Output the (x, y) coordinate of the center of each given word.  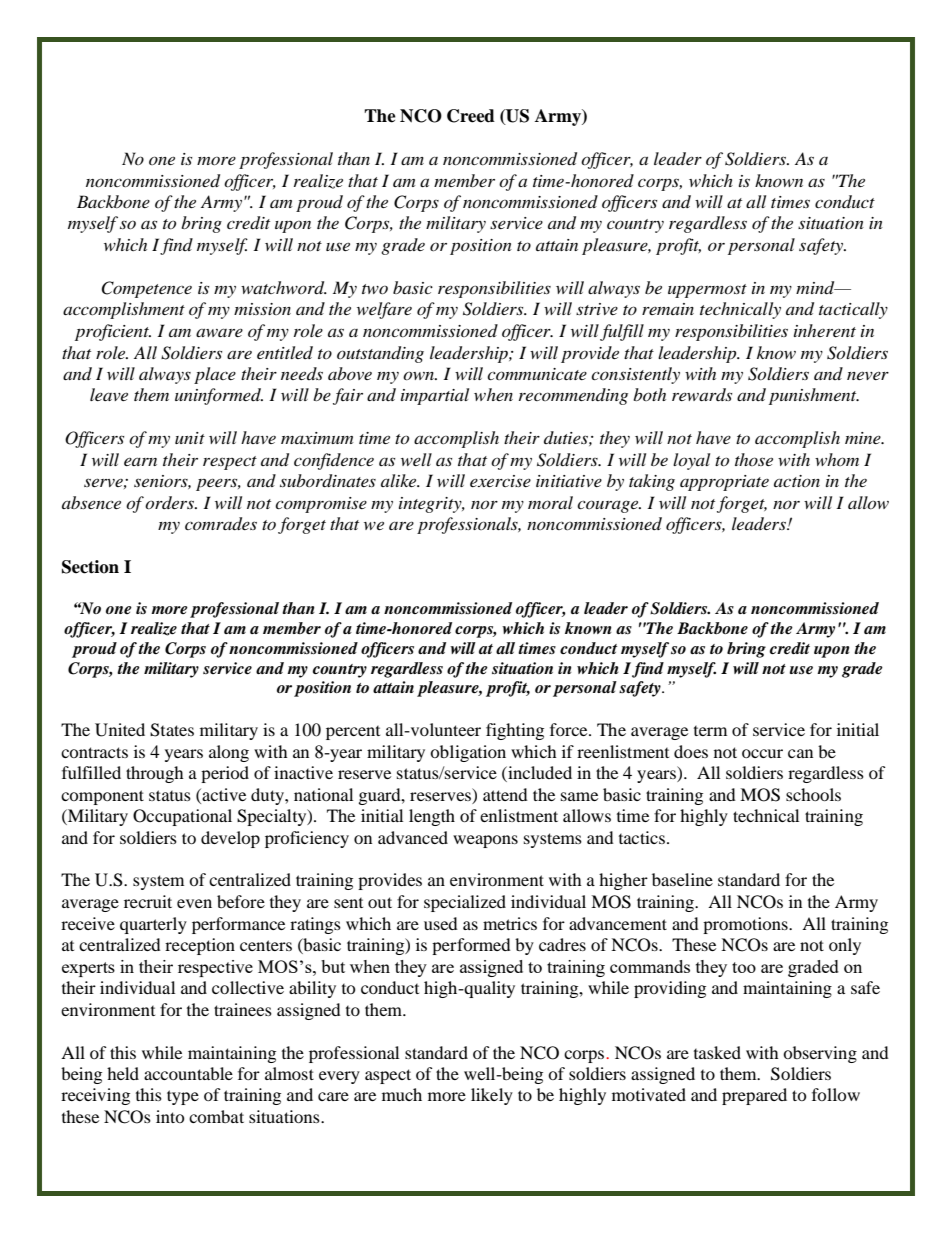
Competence (146, 289)
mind (816, 288)
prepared (754, 1096)
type (183, 1097)
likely (492, 1096)
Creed (471, 116)
